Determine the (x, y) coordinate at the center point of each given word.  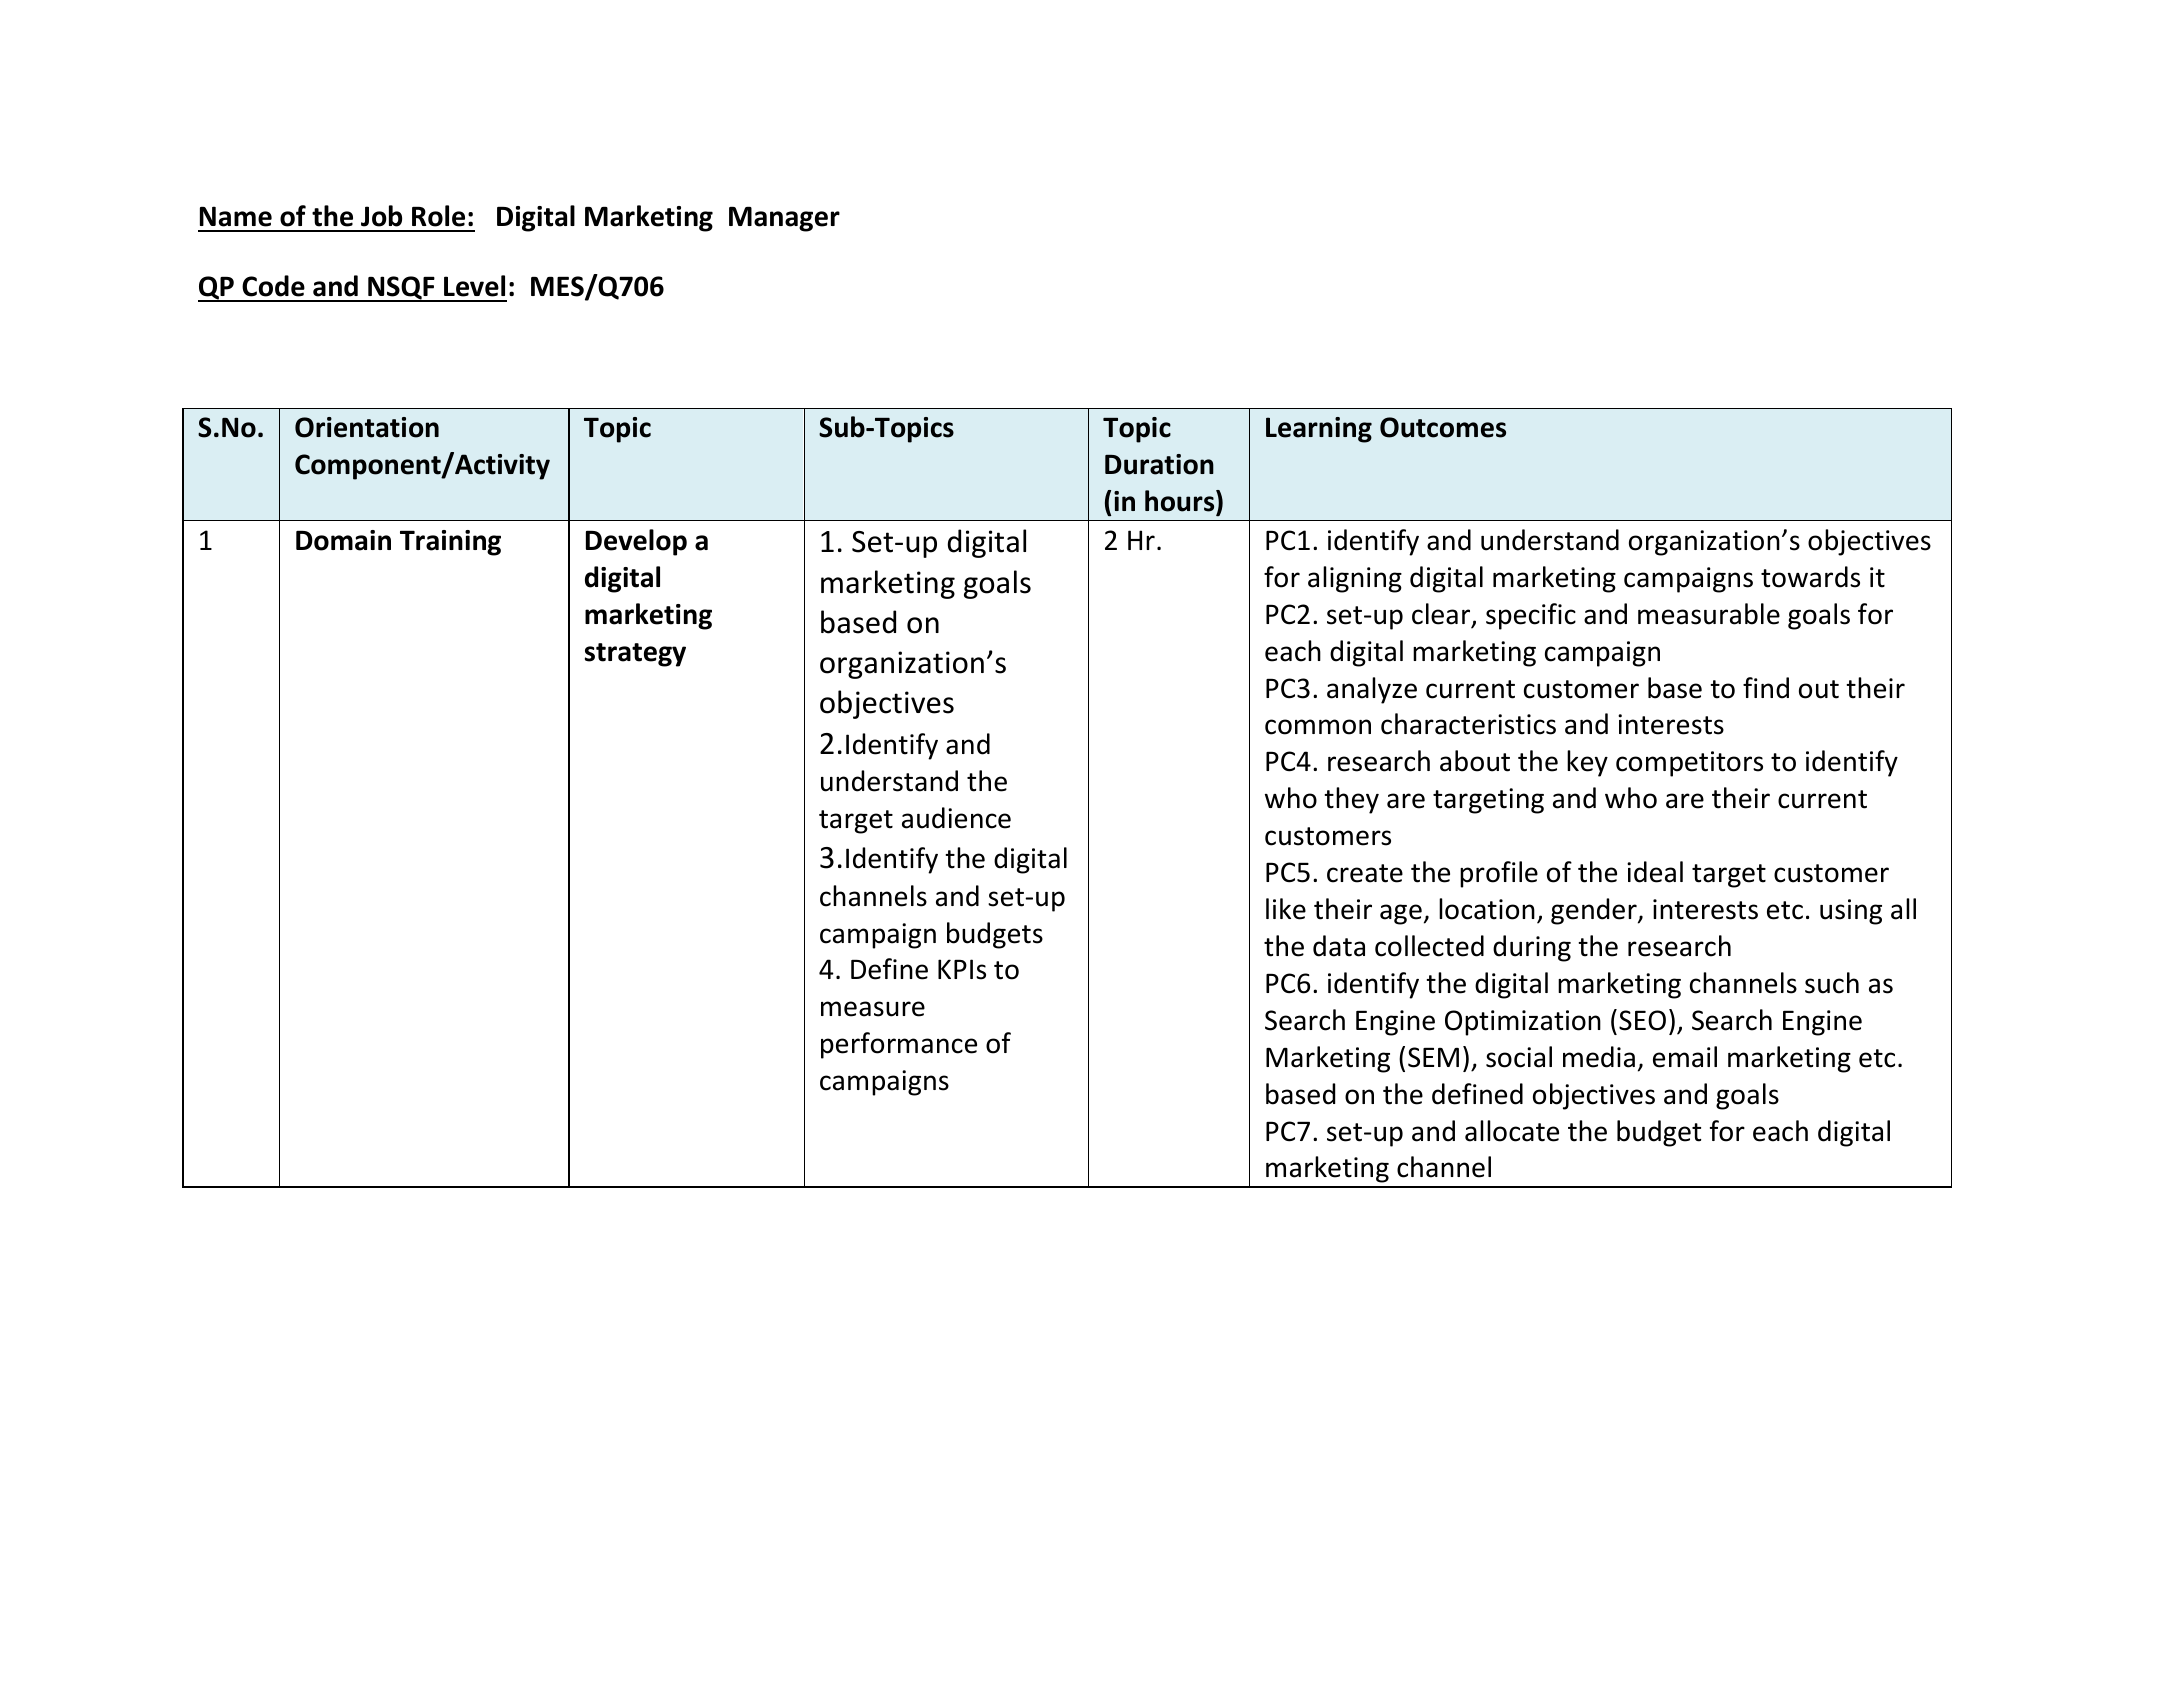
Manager (784, 219)
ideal (1655, 872)
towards (1810, 577)
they (1351, 800)
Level (474, 286)
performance (899, 1045)
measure (873, 1009)
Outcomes (1443, 427)
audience (956, 818)
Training (450, 543)
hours (1181, 502)
